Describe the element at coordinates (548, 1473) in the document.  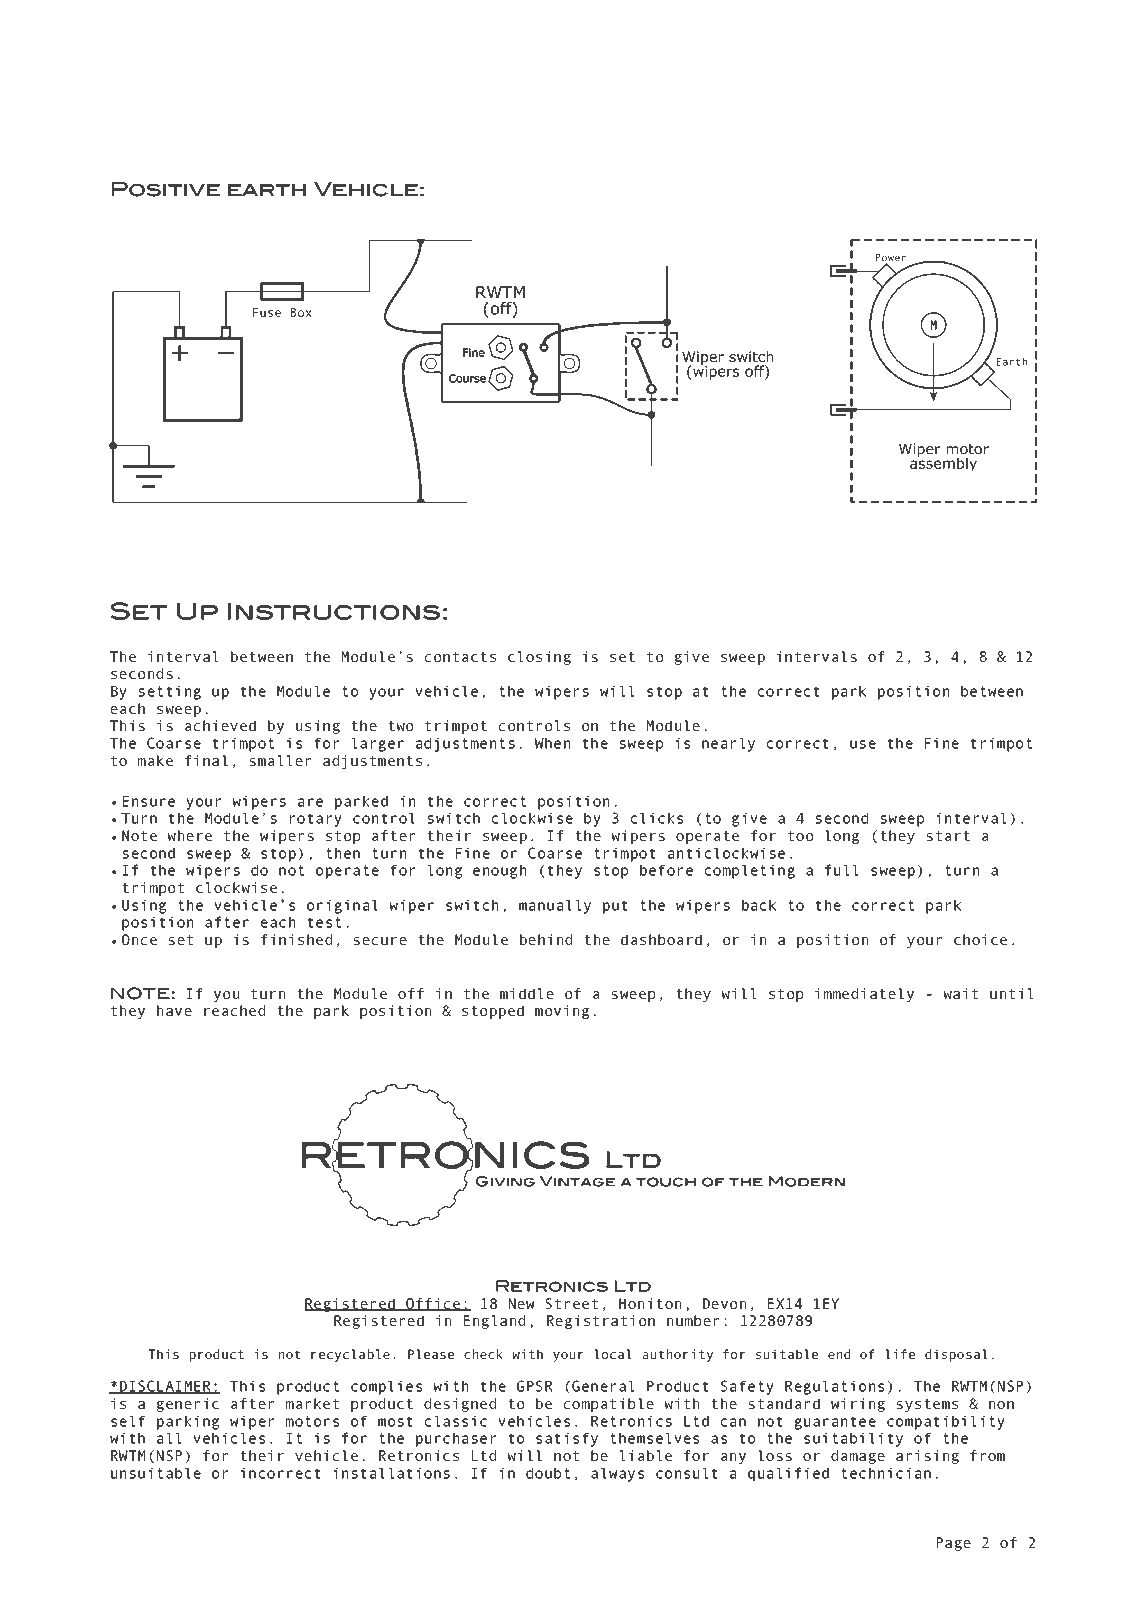
I see `doubt` at that location.
